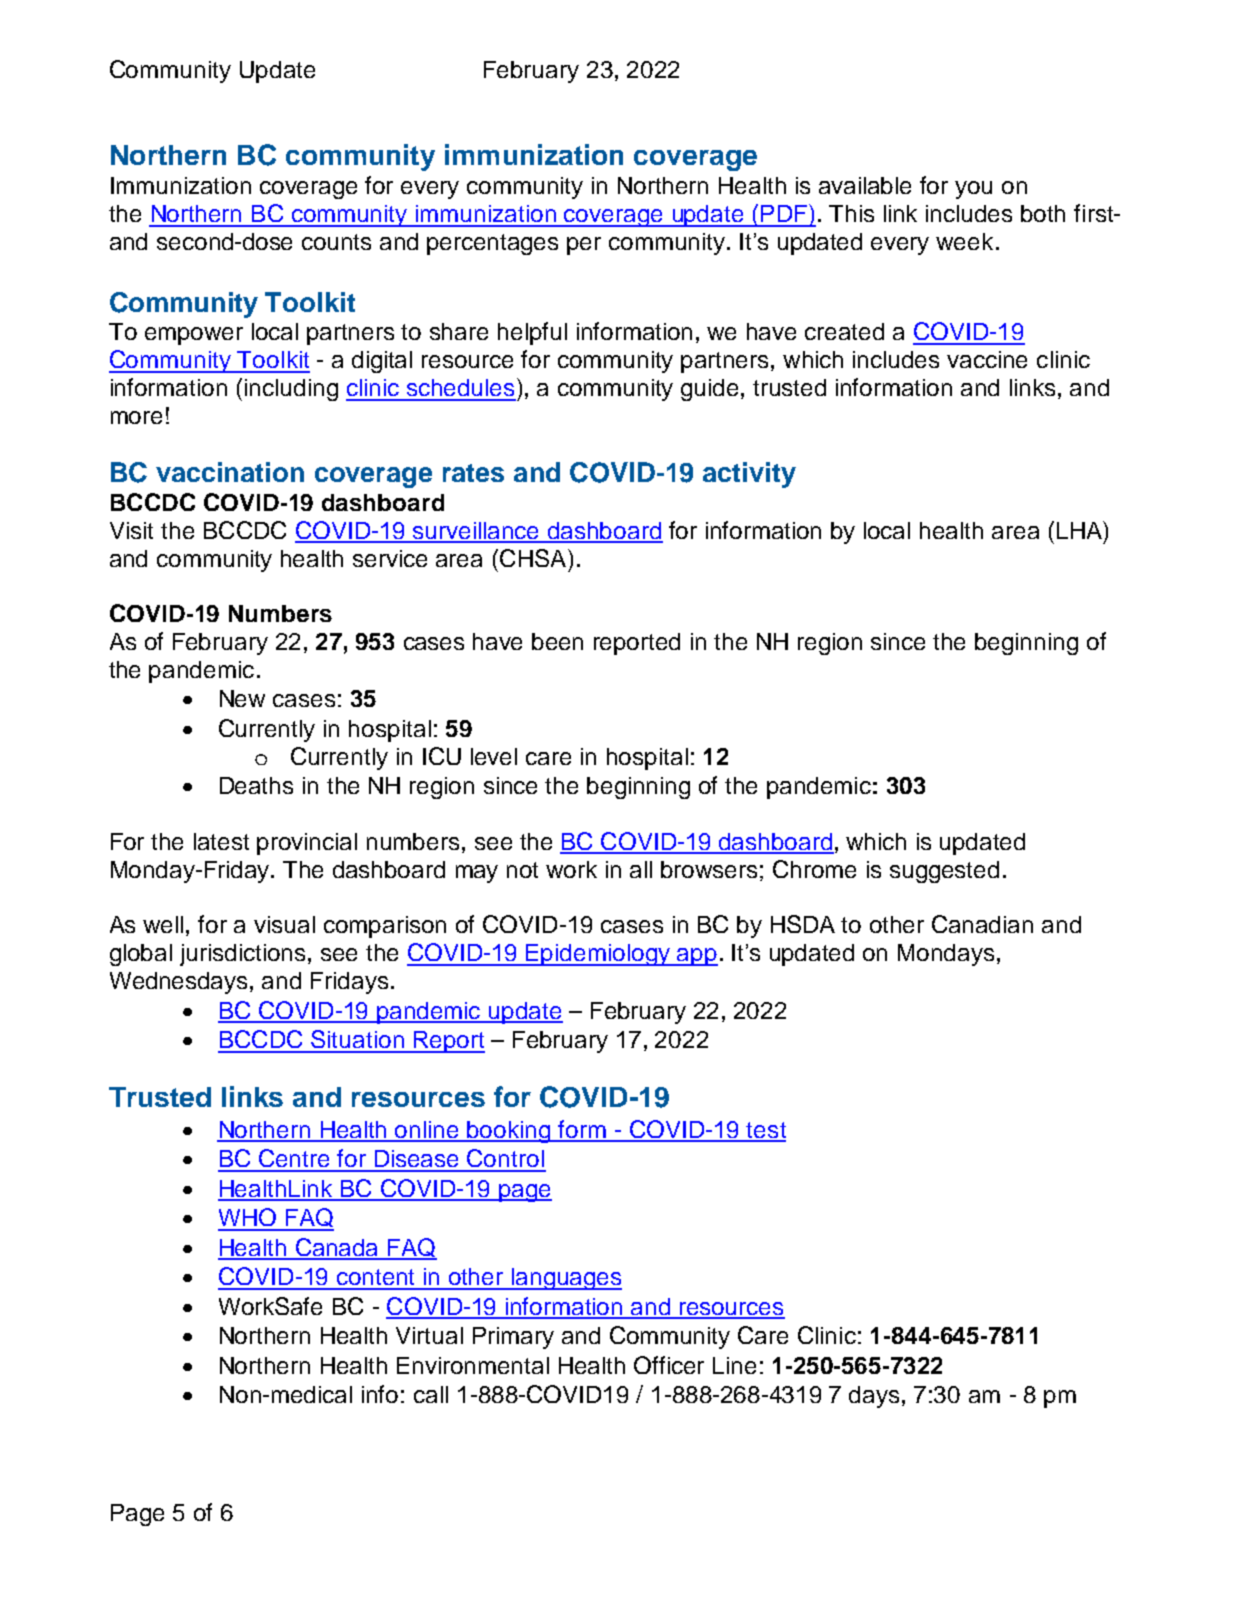 The image size is (1235, 1598). Describe the element at coordinates (473, 473) in the document. I see `rates` at that location.
